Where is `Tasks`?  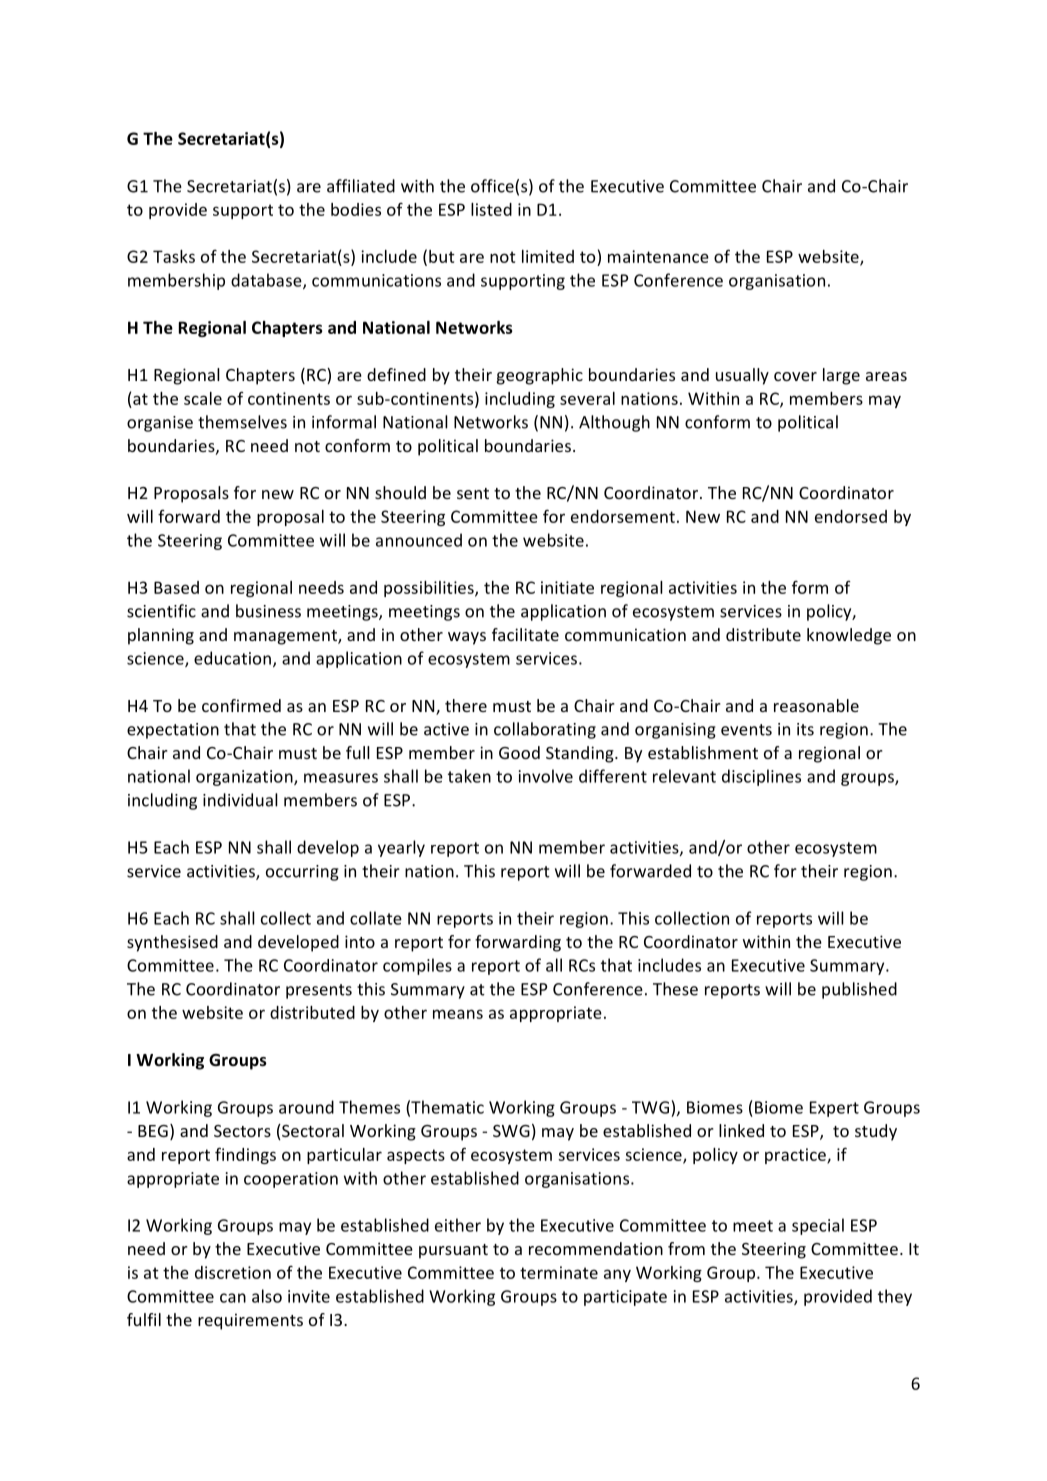
Tasks is located at coordinates (174, 256).
